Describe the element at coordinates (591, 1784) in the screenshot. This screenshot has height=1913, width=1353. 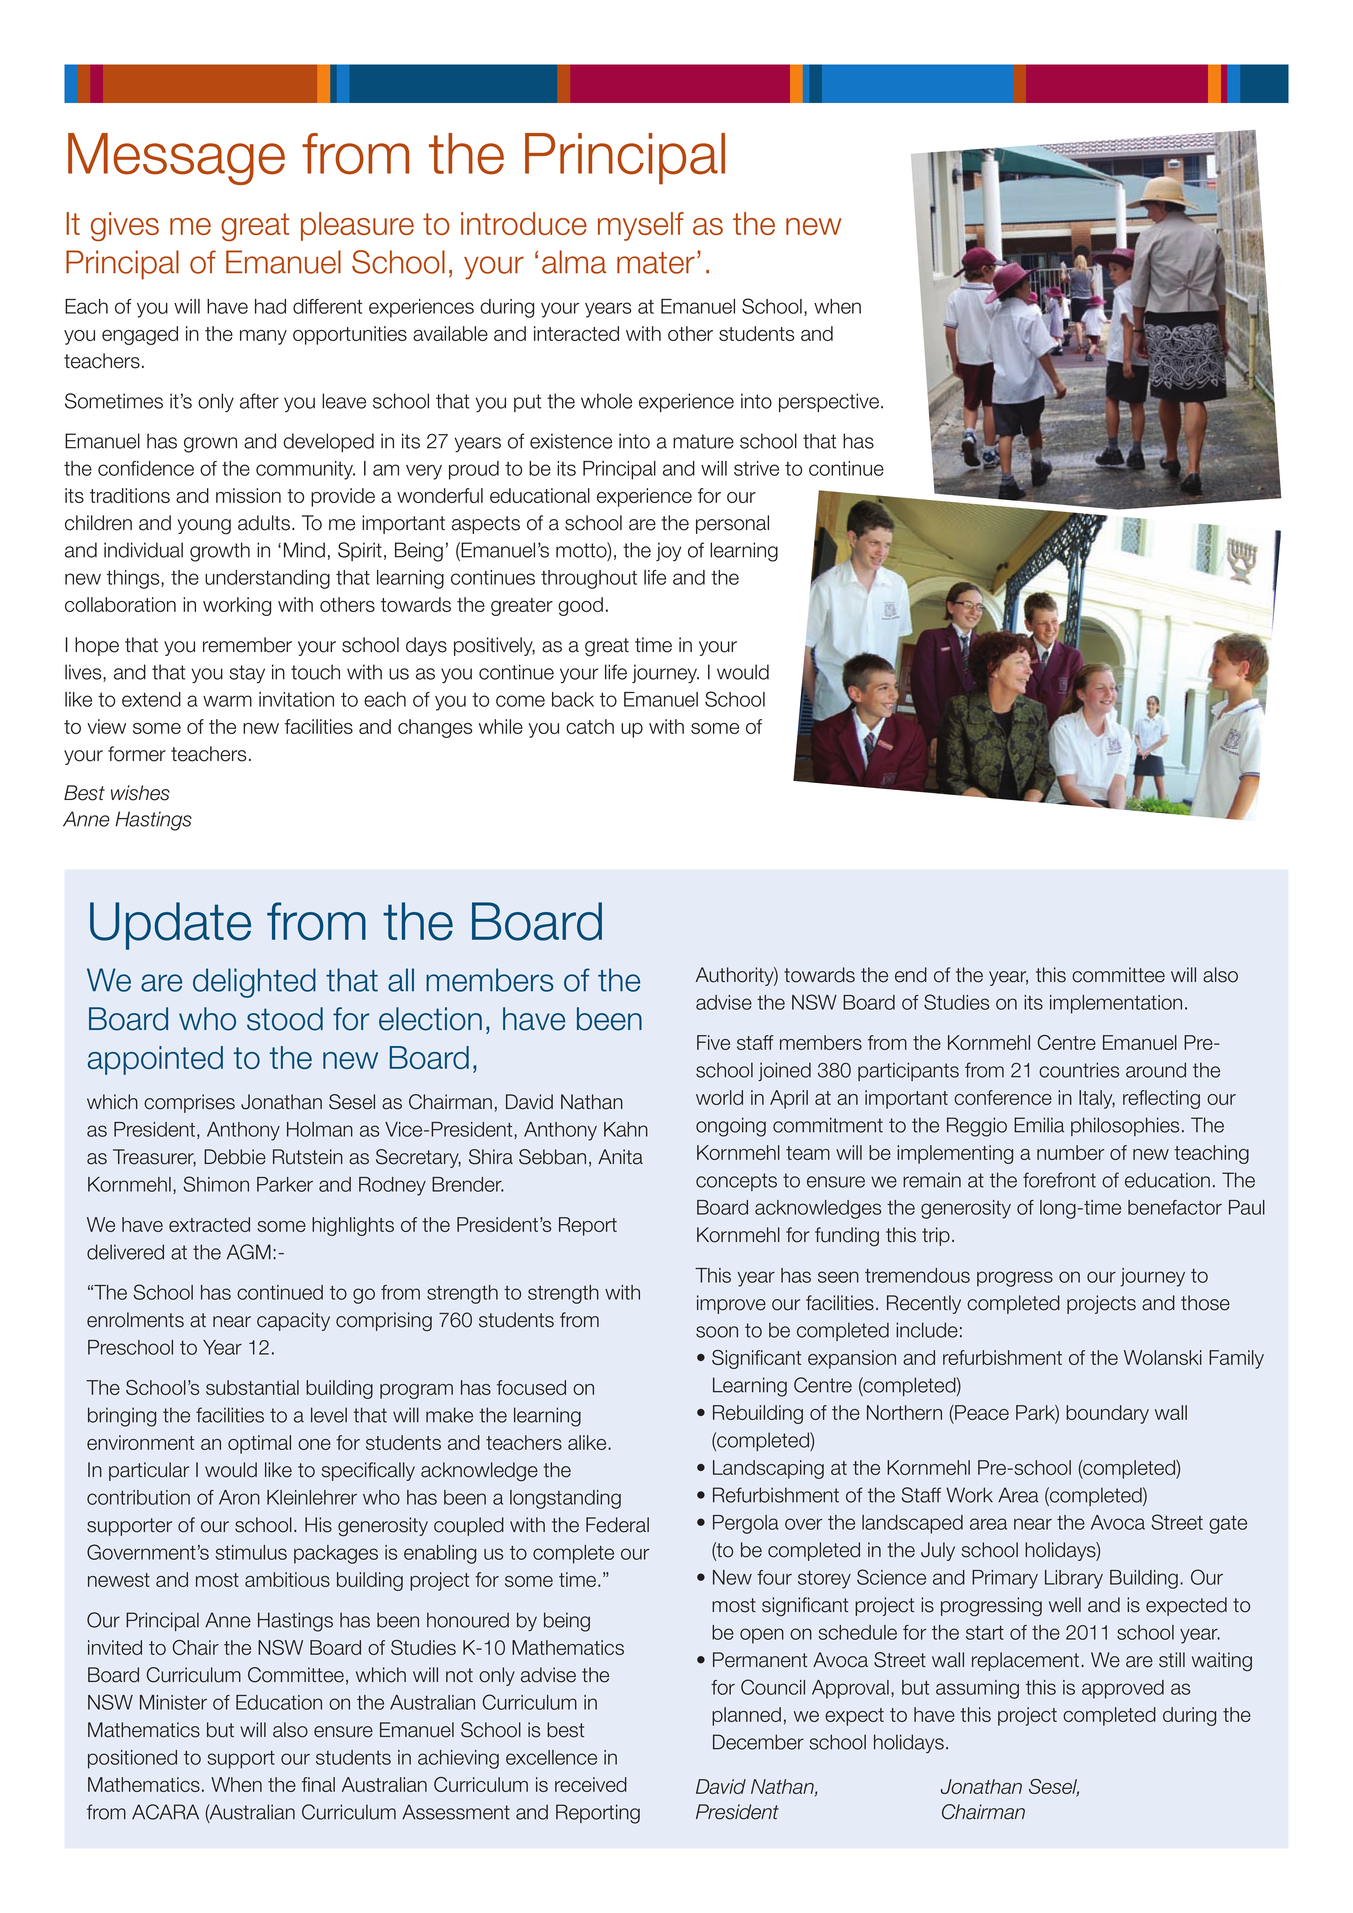
I see `received` at that location.
